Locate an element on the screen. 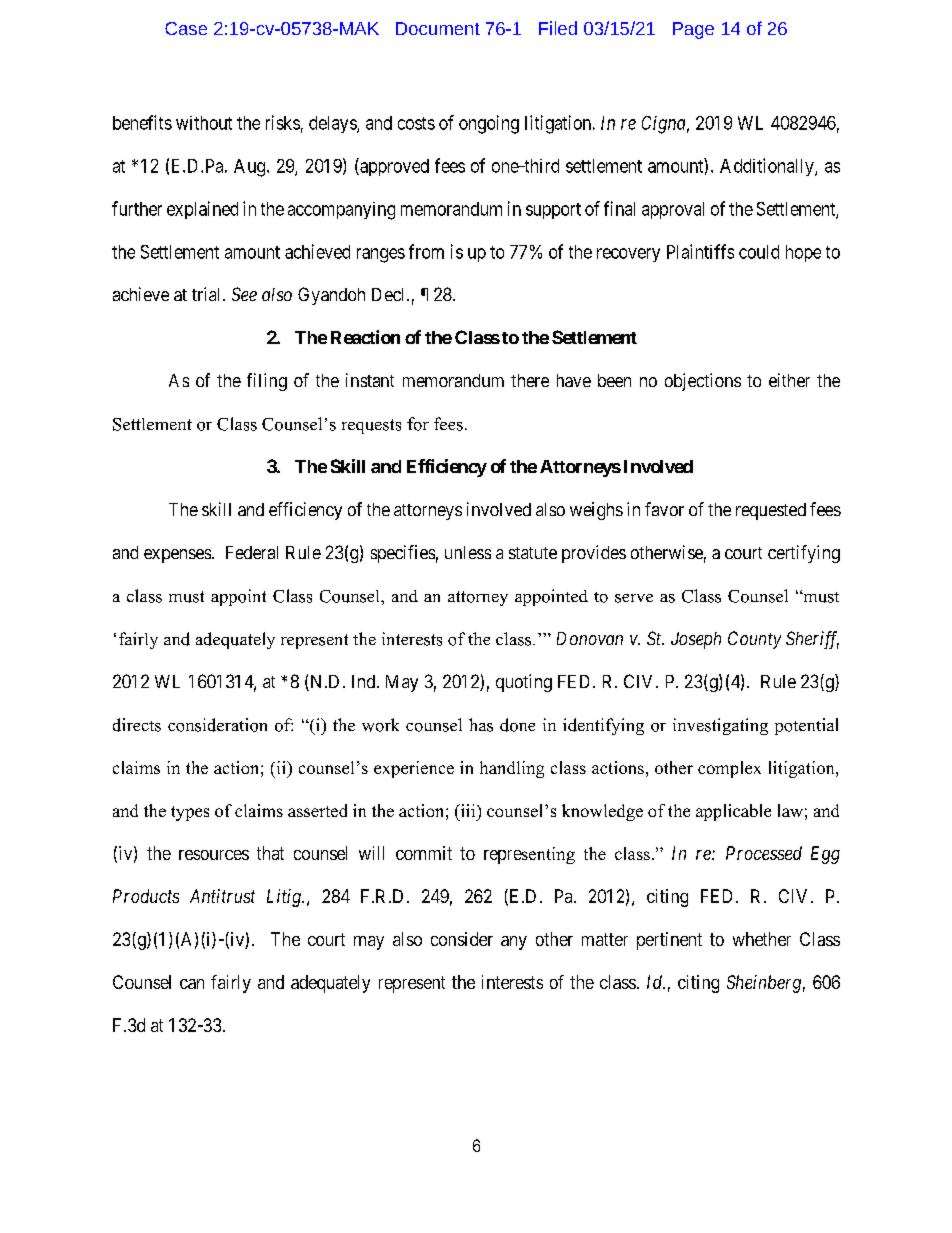 Image resolution: width=952 pixels, height=1233 pixels. can is located at coordinates (192, 984).
